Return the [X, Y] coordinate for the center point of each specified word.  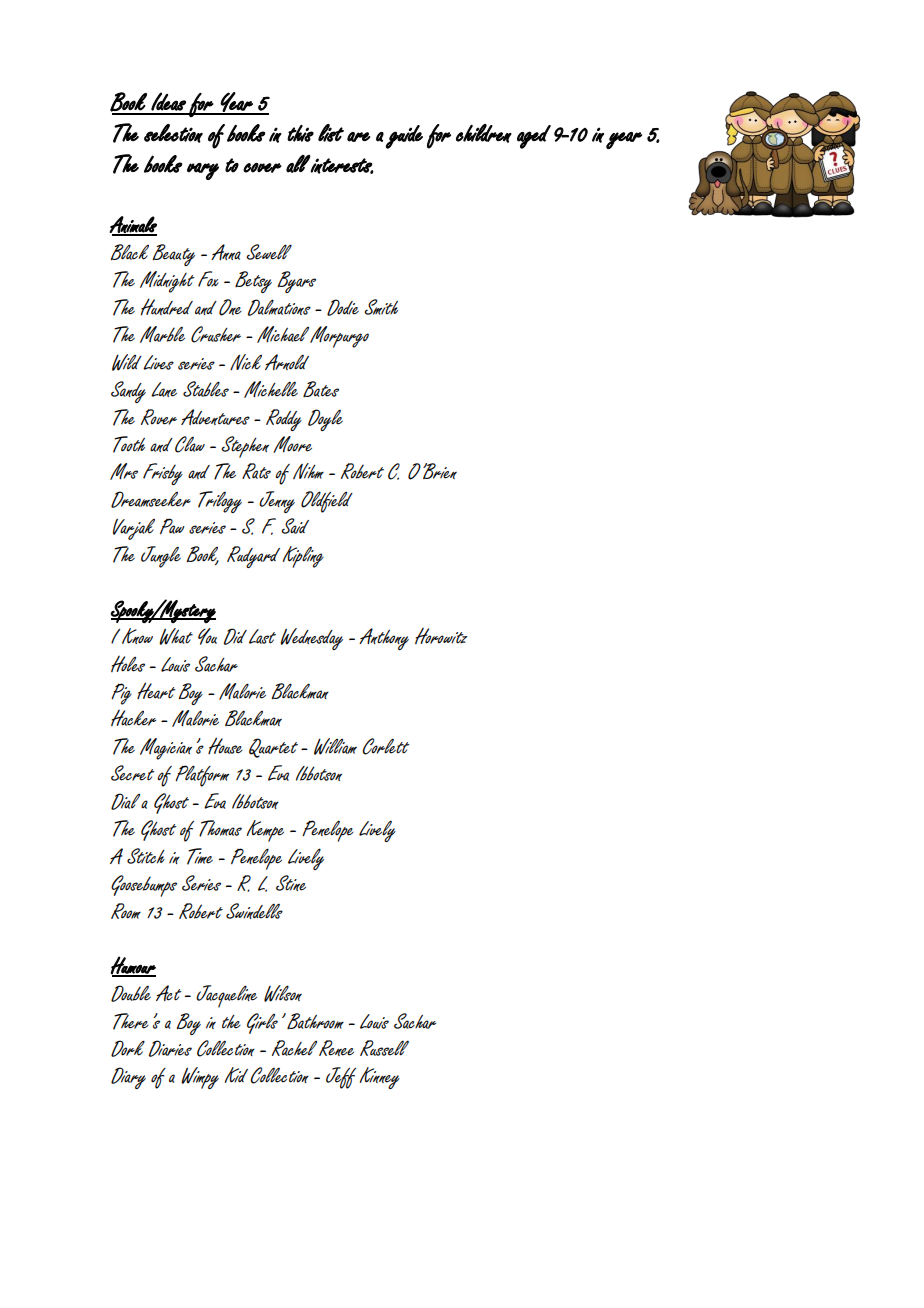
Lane [164, 389]
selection [173, 133]
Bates [321, 389]
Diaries [170, 1048]
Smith [381, 307]
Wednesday [311, 639]
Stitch [146, 856]
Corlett [385, 746]
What [176, 636]
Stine [291, 883]
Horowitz [441, 635]
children [484, 133]
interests [342, 165]
